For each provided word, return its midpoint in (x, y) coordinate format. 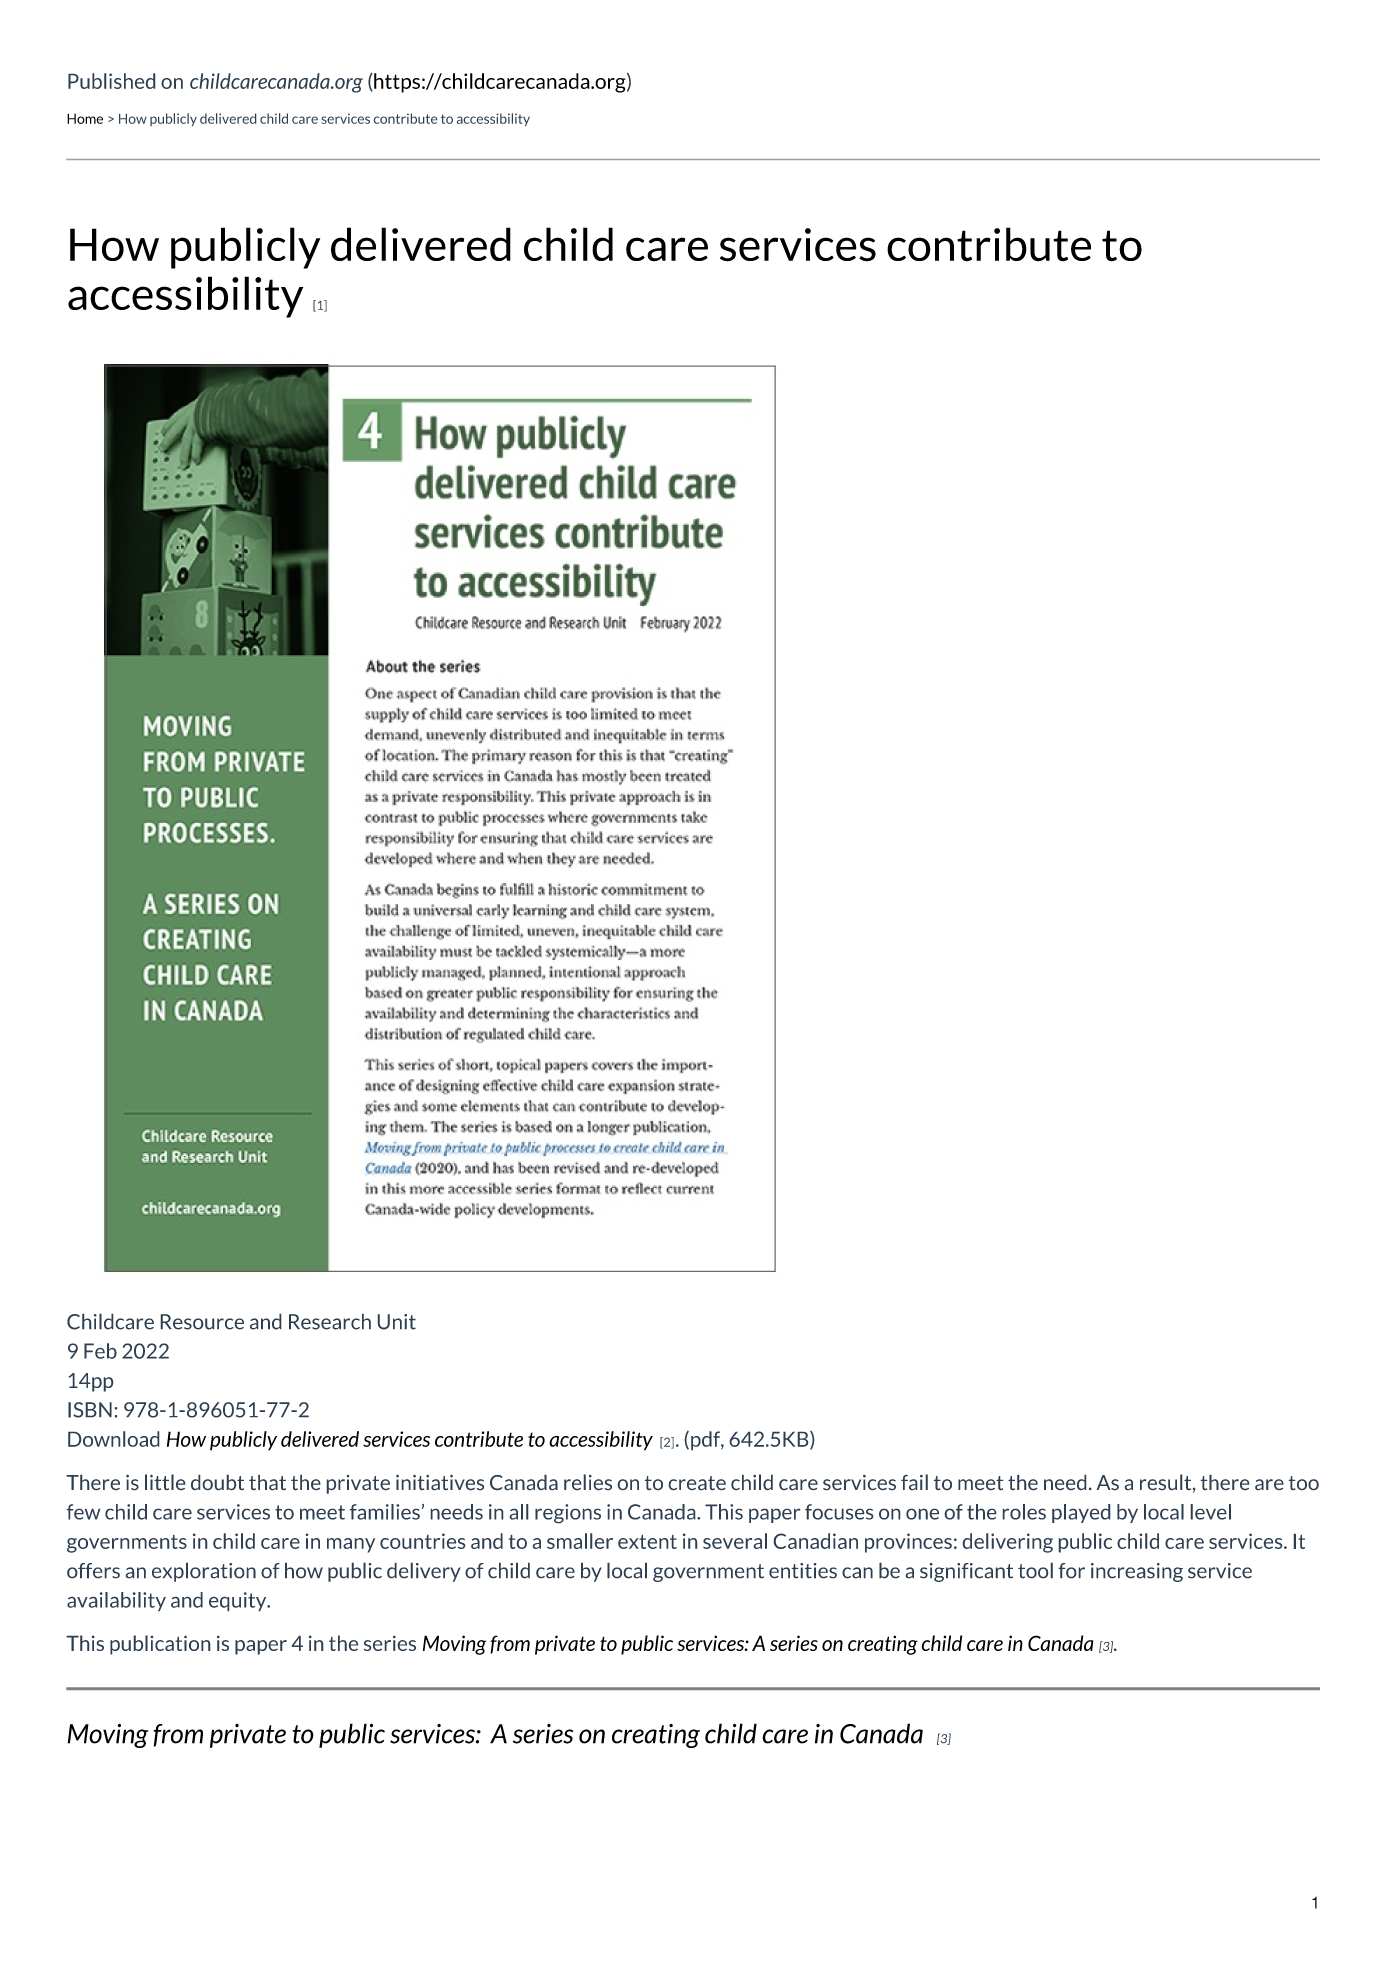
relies (588, 1482)
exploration (204, 1572)
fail (914, 1482)
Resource (202, 1322)
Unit (396, 1322)
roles (1024, 1512)
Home (85, 118)
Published (112, 81)
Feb (100, 1351)
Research (330, 1321)
